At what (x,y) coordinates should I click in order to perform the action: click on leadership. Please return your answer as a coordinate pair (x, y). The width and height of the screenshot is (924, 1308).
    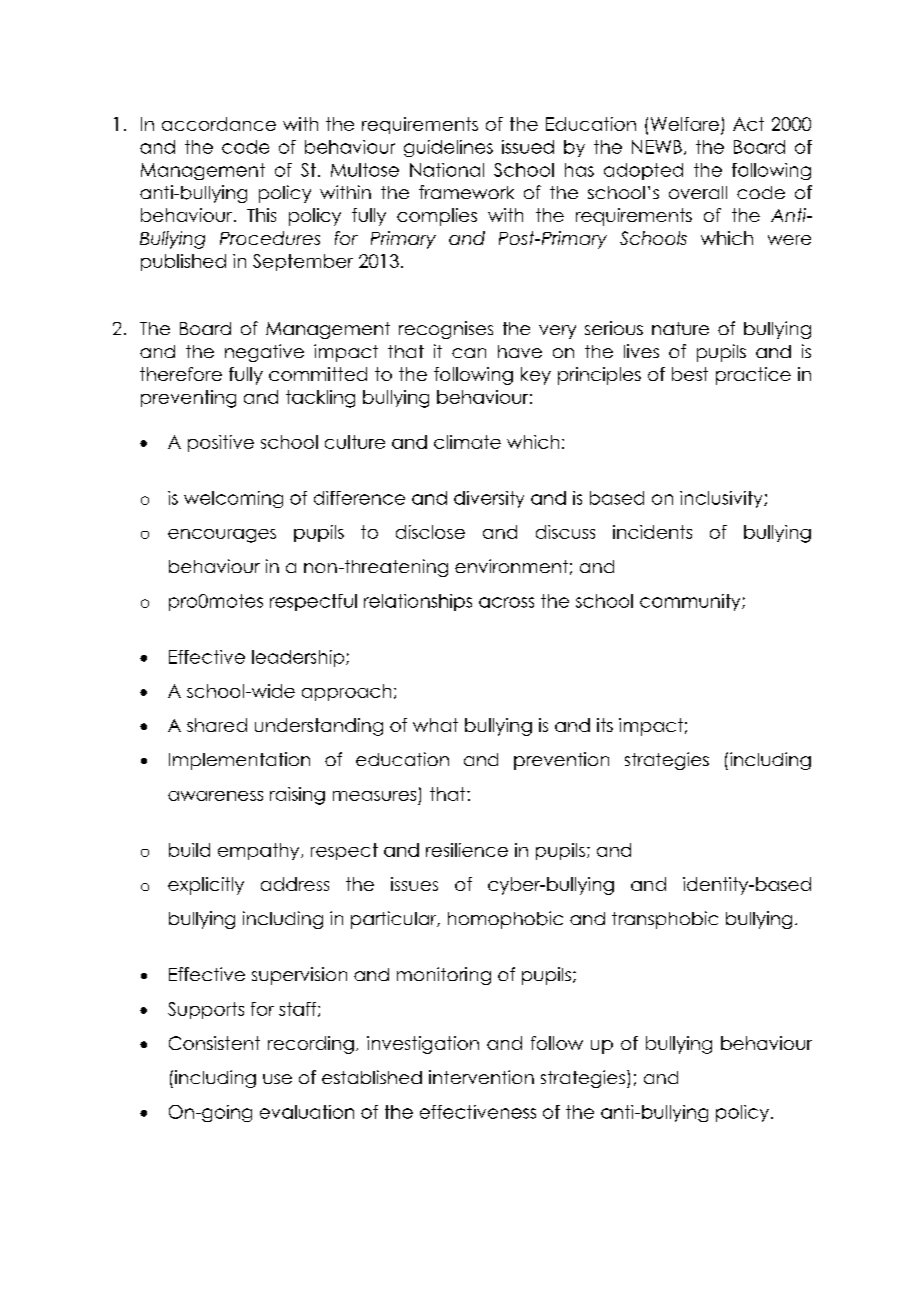
    Looking at the image, I should click on (299, 658).
